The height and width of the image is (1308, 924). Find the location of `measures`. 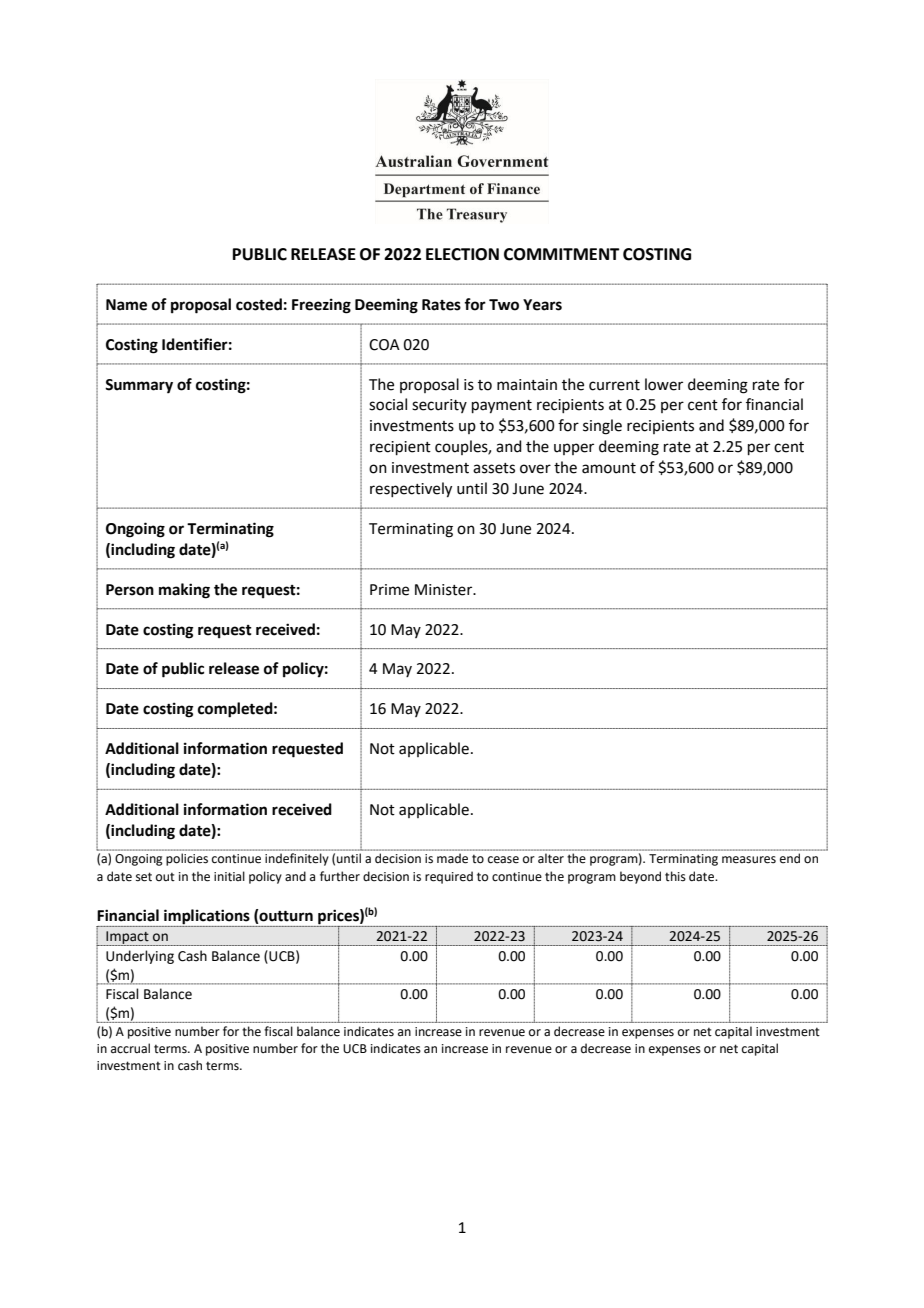

measures is located at coordinates (749, 860).
